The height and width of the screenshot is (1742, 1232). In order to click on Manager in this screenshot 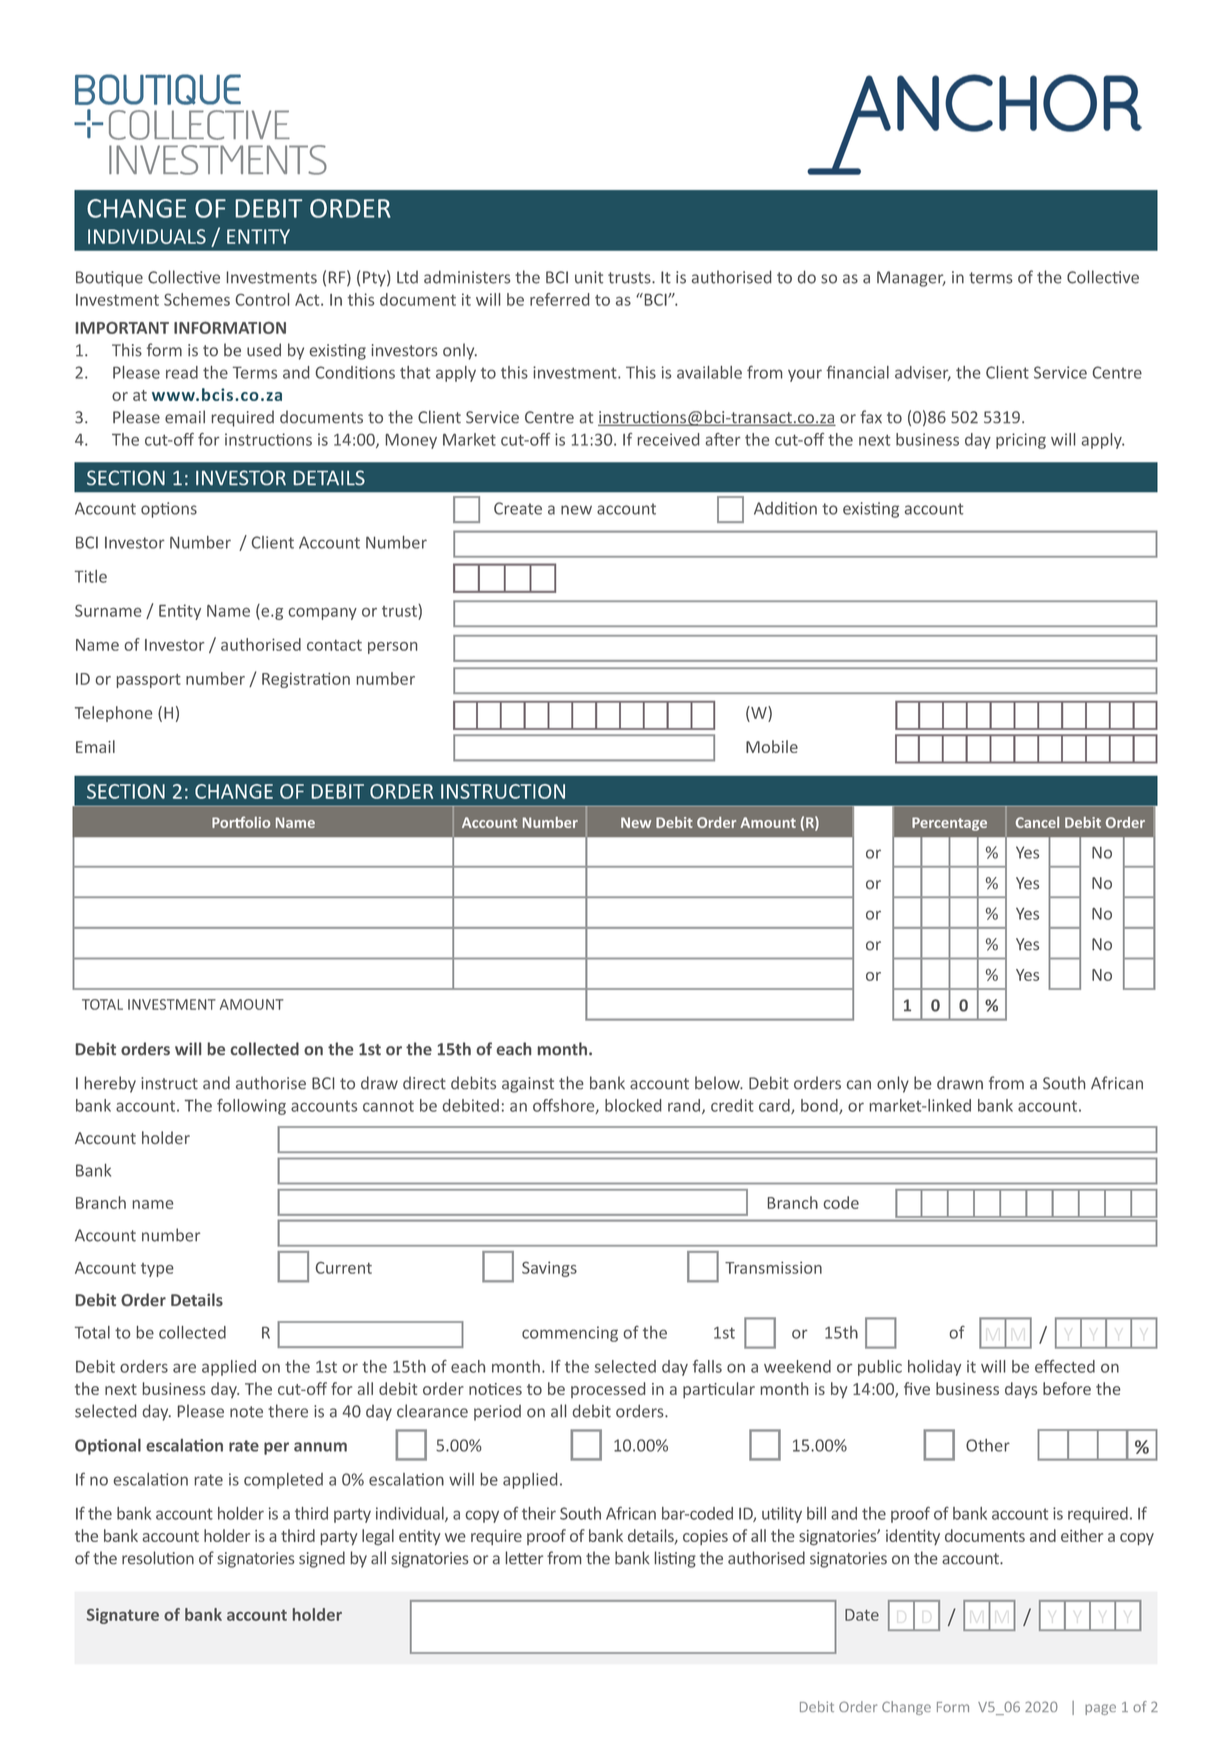, I will do `click(911, 279)`.
